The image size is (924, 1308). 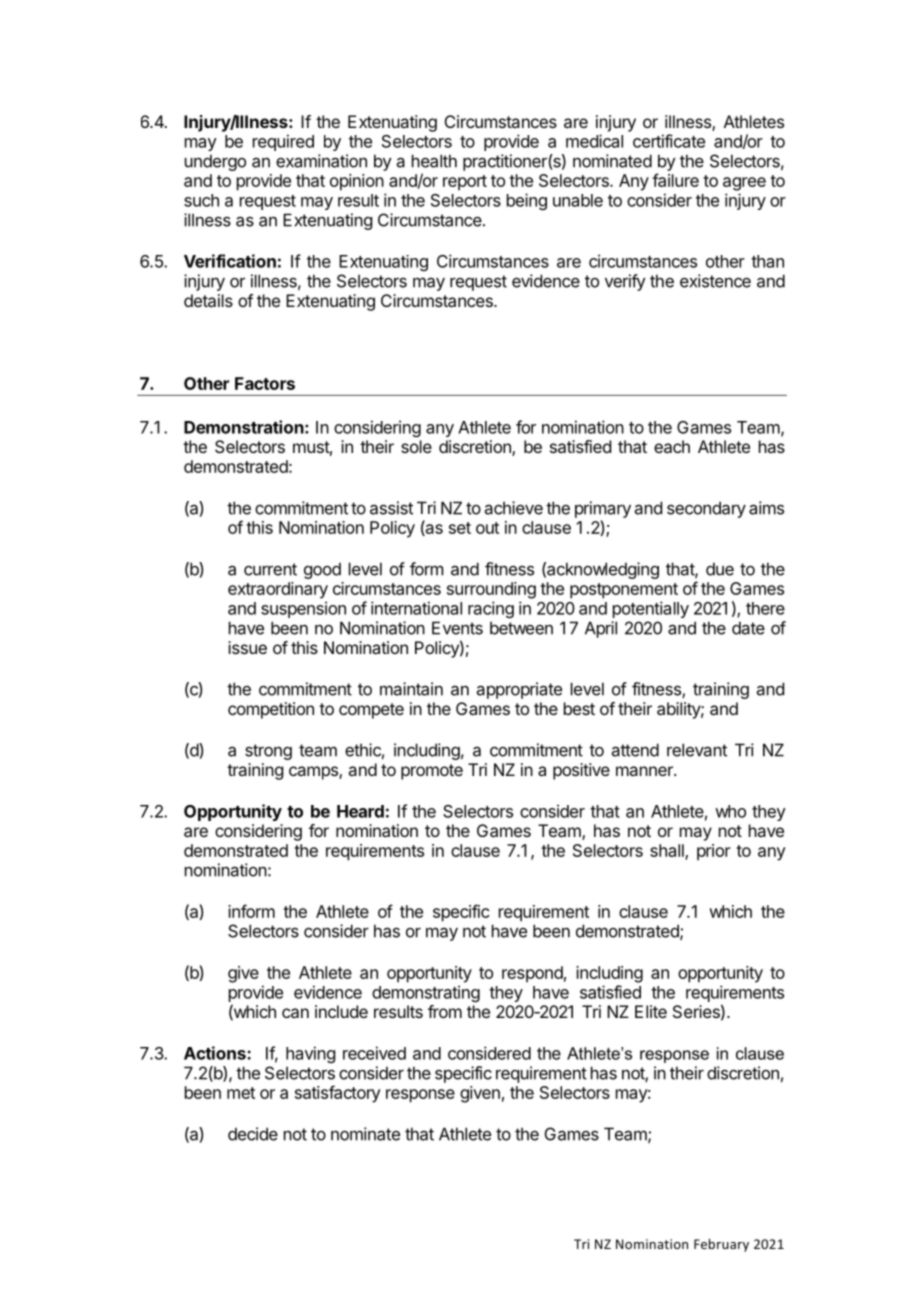 What do you see at coordinates (253, 1134) in the document?
I see `decide` at bounding box center [253, 1134].
